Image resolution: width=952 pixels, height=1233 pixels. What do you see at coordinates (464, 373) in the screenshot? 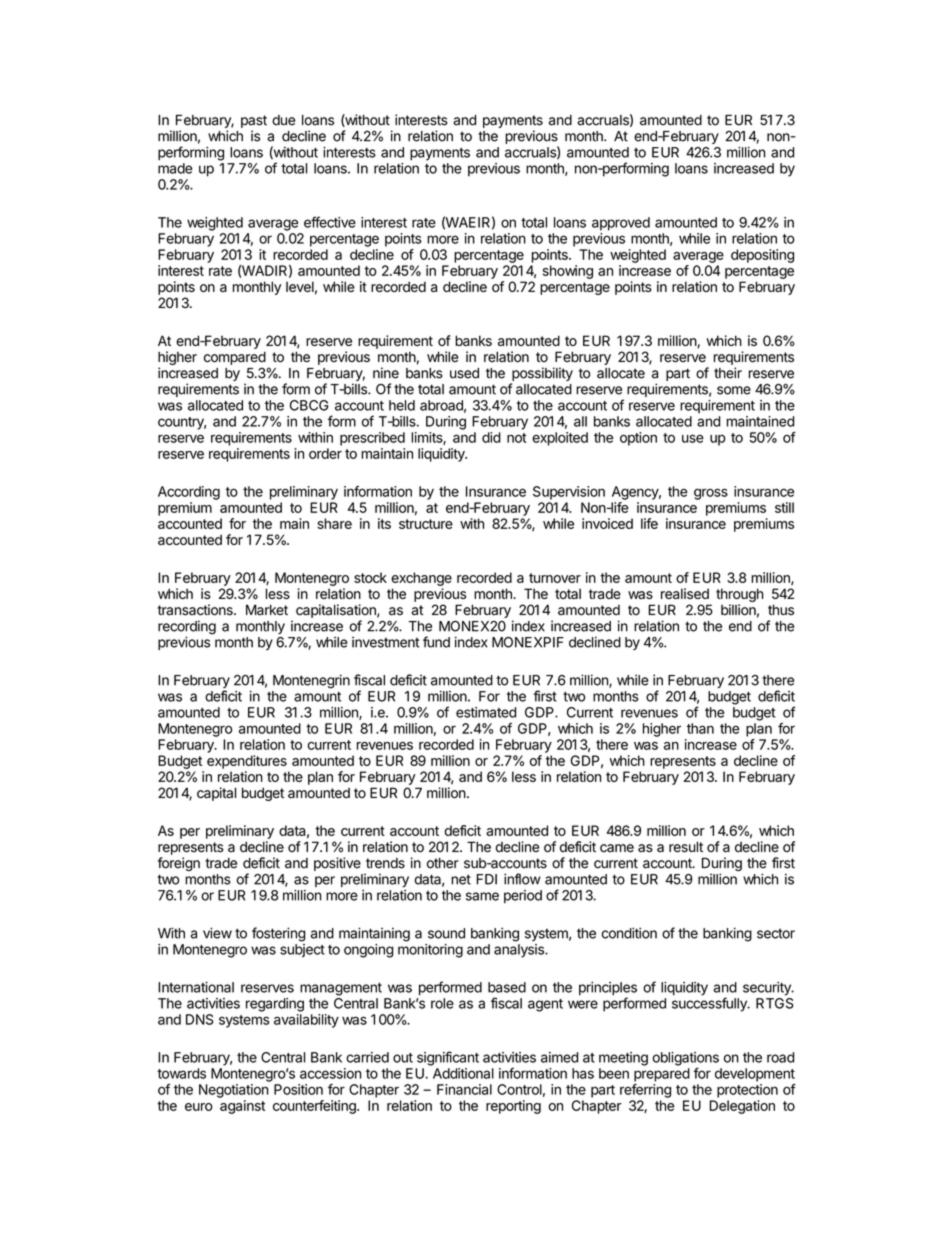
I see `used` at bounding box center [464, 373].
